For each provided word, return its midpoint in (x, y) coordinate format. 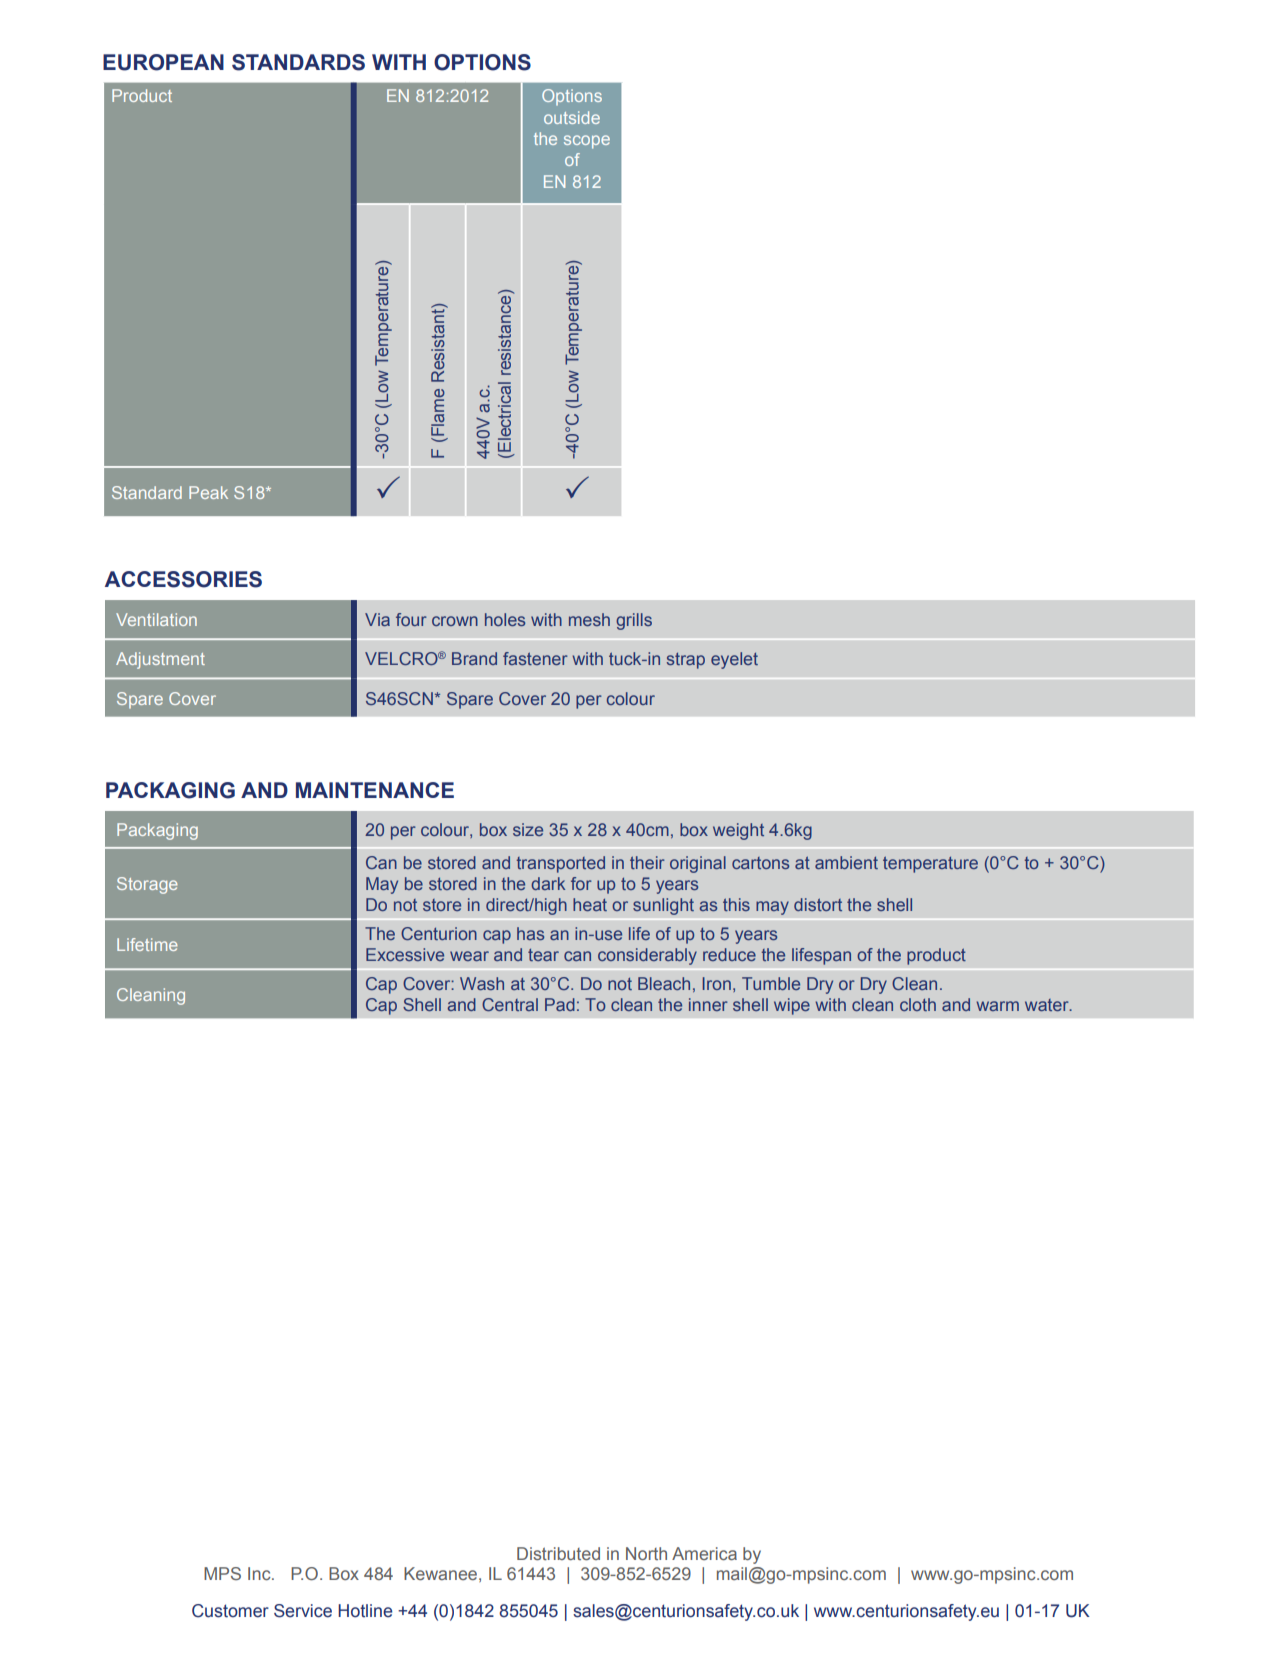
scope (587, 142)
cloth (918, 1004)
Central (510, 1004)
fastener (535, 658)
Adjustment (160, 660)
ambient (846, 862)
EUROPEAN (163, 62)
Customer (230, 1611)
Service (303, 1611)
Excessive (405, 954)
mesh (589, 619)
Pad (560, 1004)
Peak (208, 492)
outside (572, 117)
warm (997, 1006)
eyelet (734, 660)
